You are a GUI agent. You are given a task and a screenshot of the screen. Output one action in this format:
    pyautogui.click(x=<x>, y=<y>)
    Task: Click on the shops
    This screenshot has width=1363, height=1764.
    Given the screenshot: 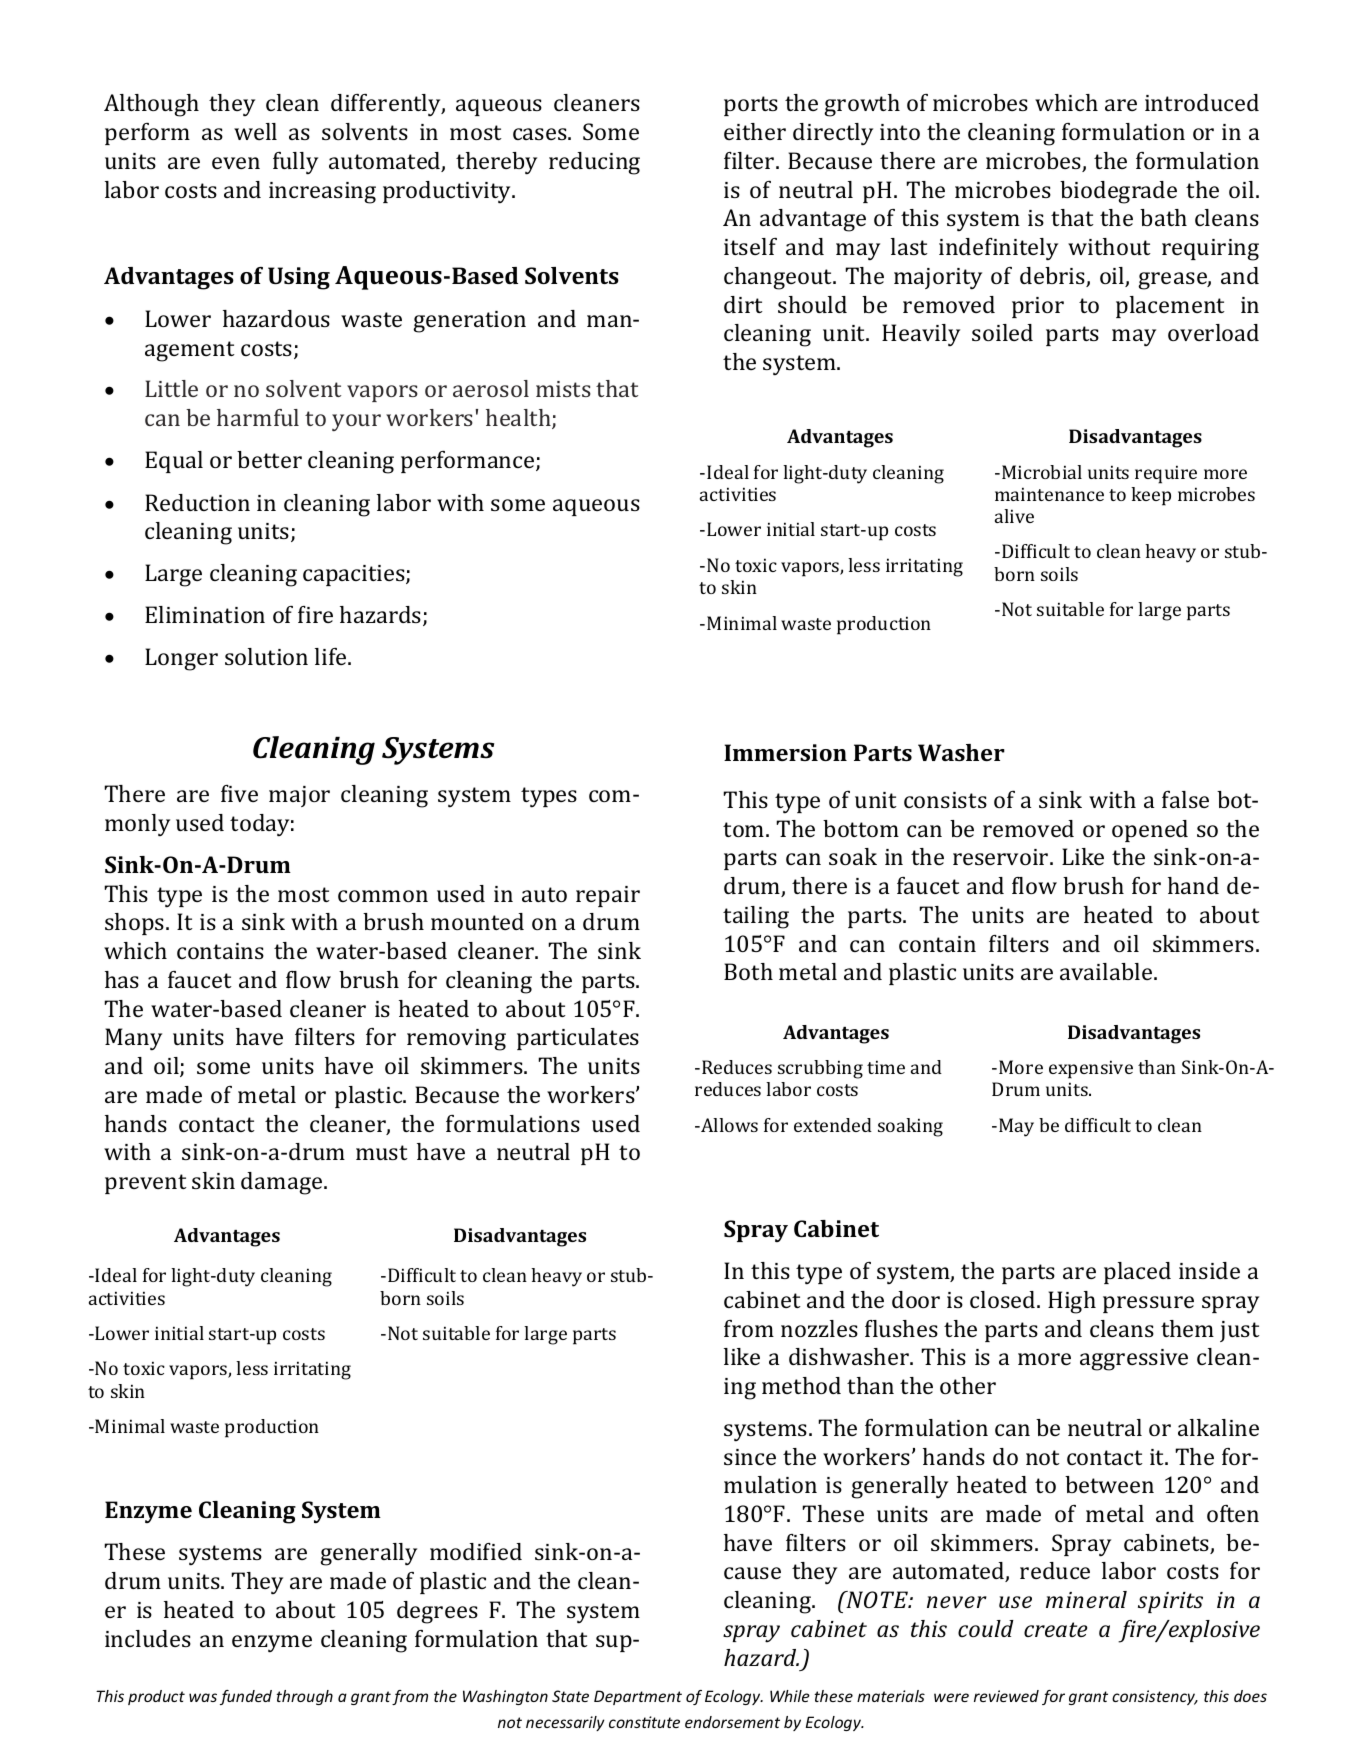 What is the action you would take?
    pyautogui.click(x=136, y=924)
